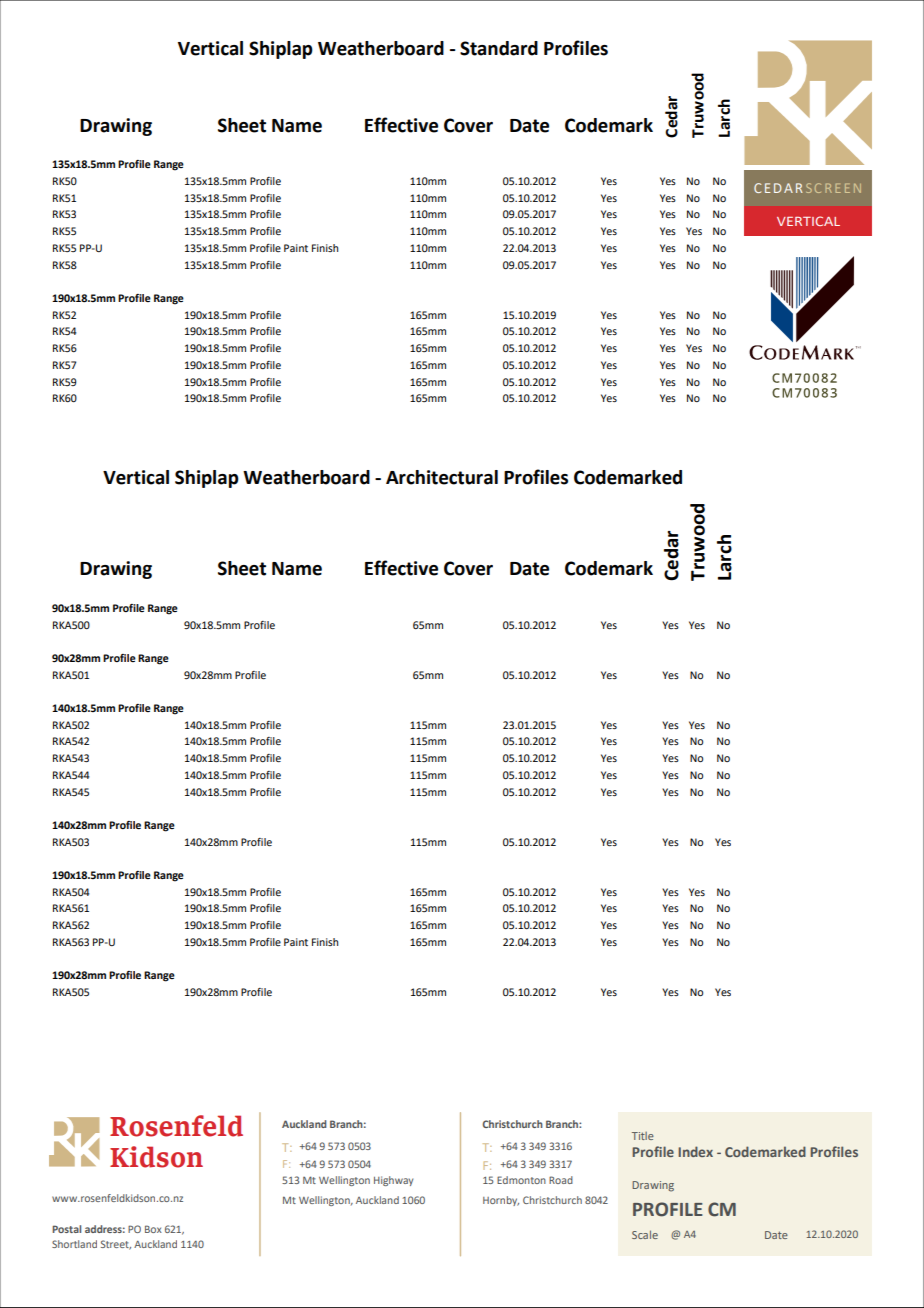 Image resolution: width=924 pixels, height=1308 pixels. I want to click on Highway, so click(393, 1181).
